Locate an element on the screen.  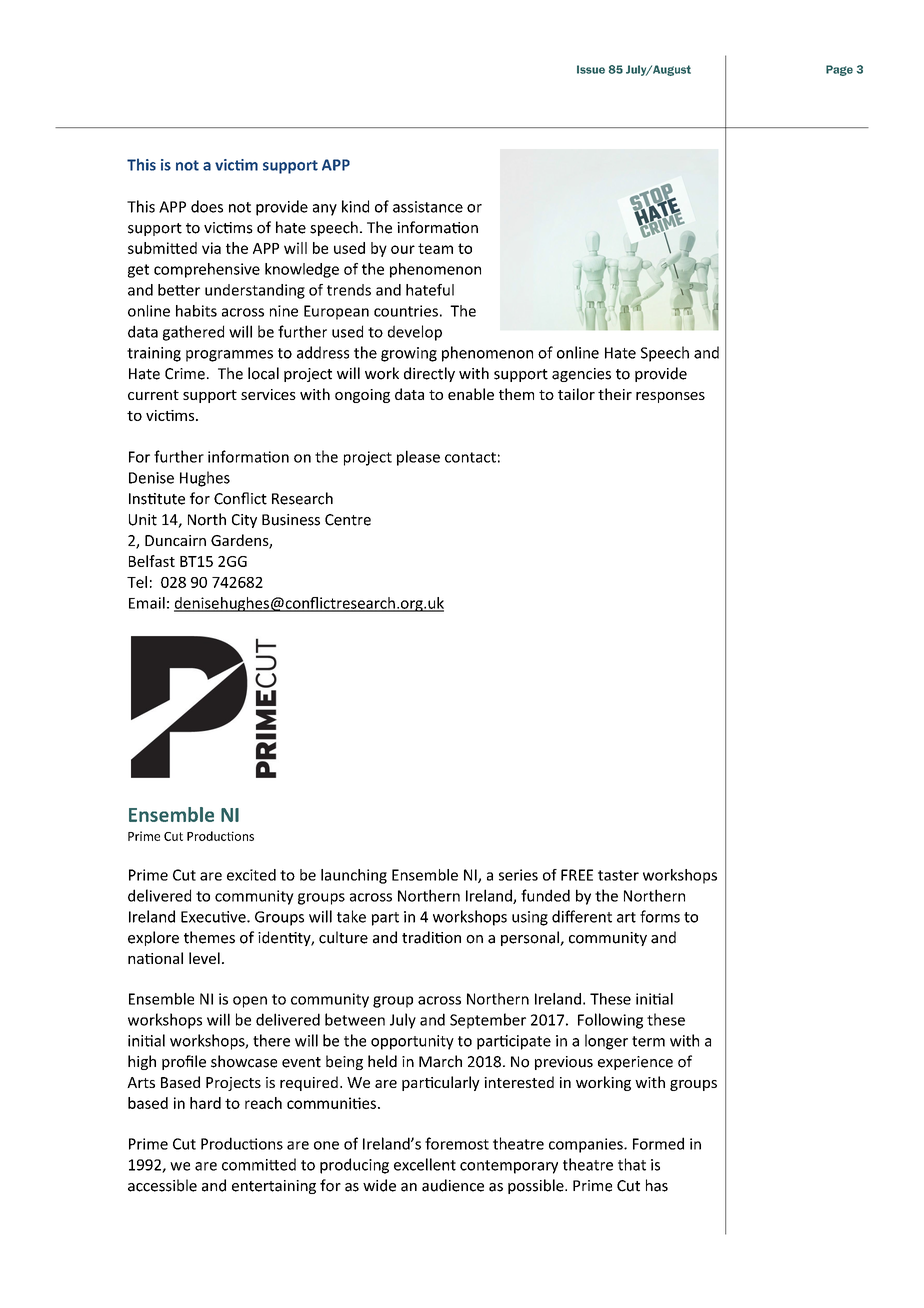
Centre is located at coordinates (348, 520).
